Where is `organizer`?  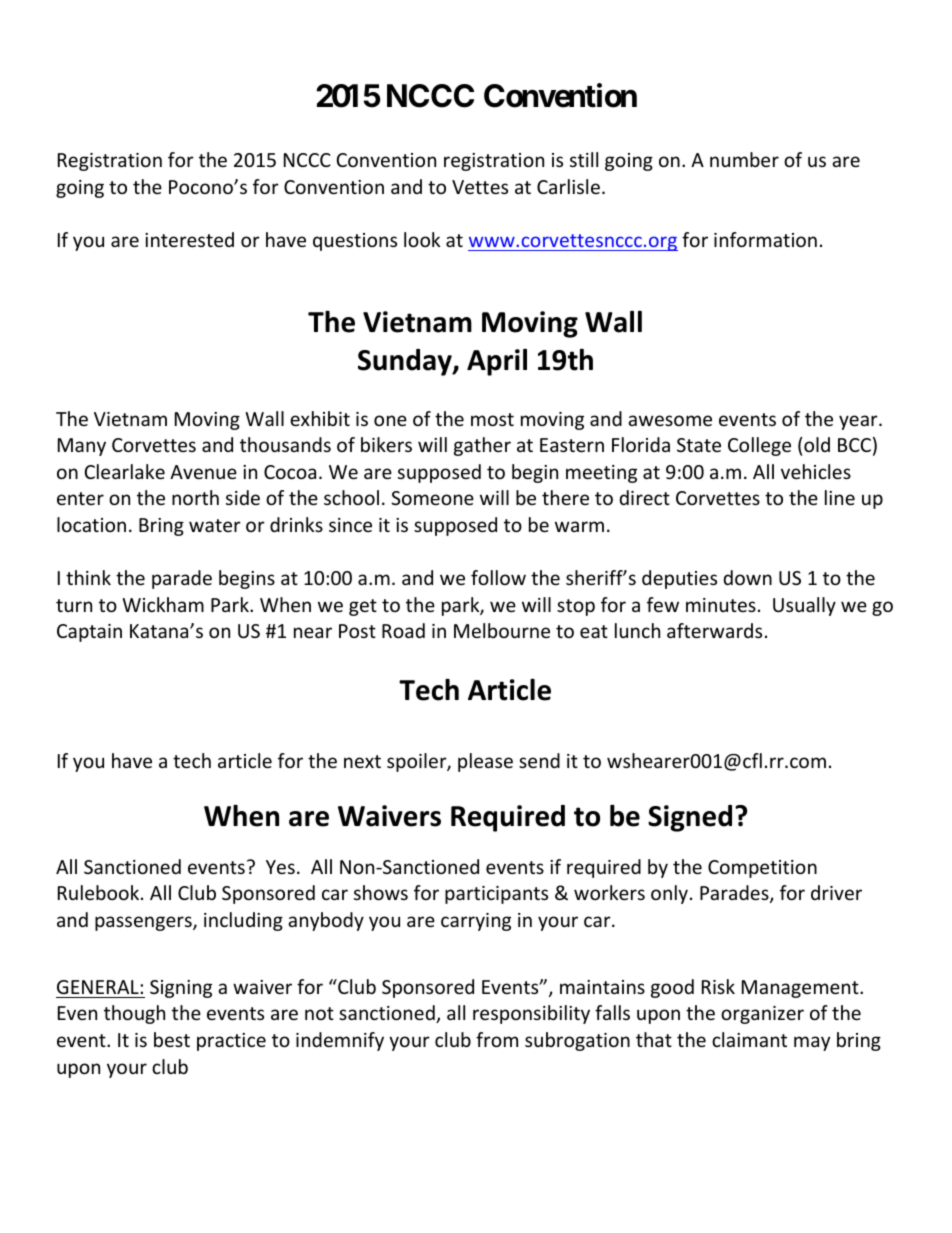
organizer is located at coordinates (762, 1015).
